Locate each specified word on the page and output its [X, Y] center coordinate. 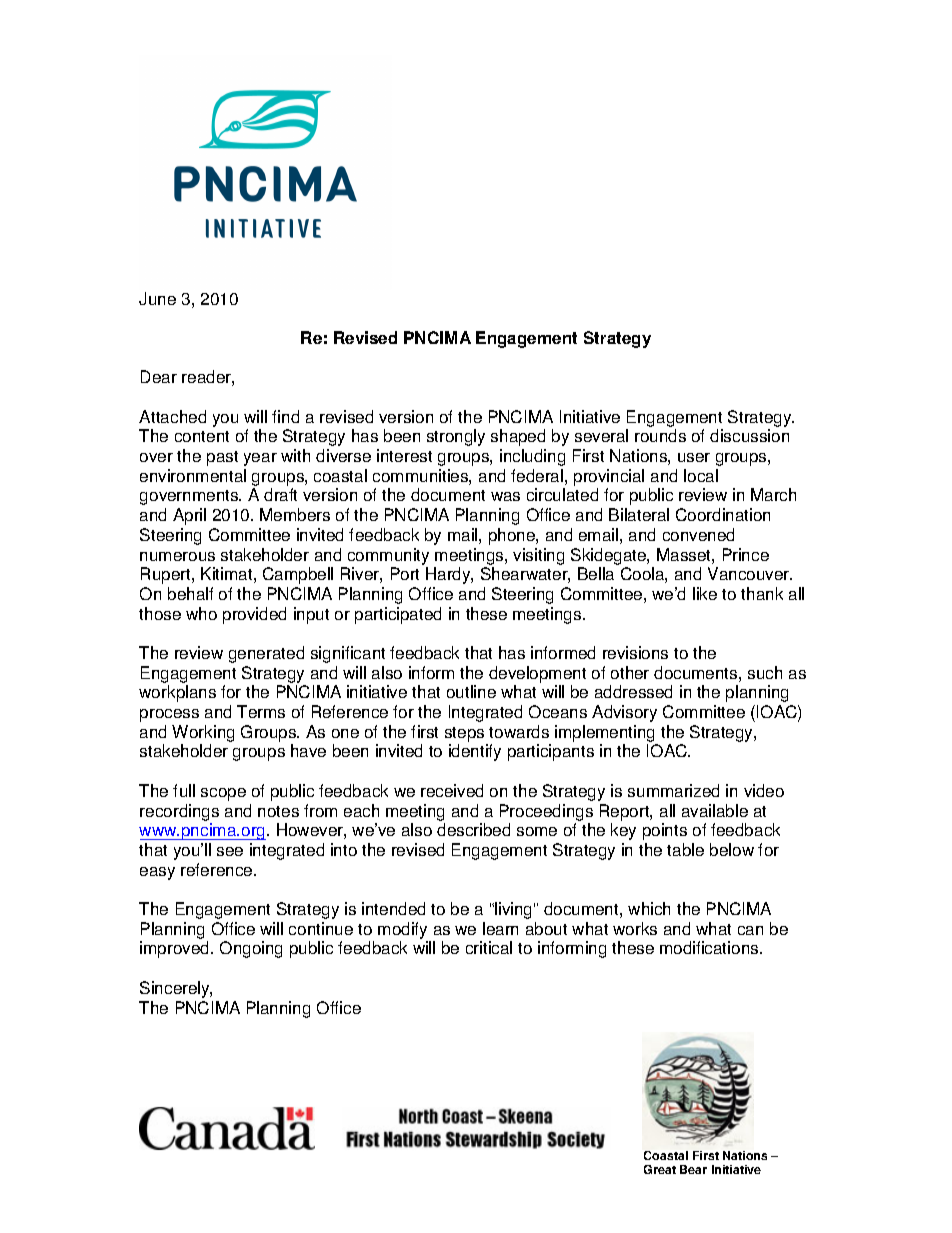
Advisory [624, 713]
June [157, 298]
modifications [710, 947]
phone [513, 536]
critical [489, 947]
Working [203, 735]
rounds [660, 435]
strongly [456, 437]
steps [466, 736]
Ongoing [251, 949]
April [189, 516]
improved [176, 949]
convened [698, 534]
